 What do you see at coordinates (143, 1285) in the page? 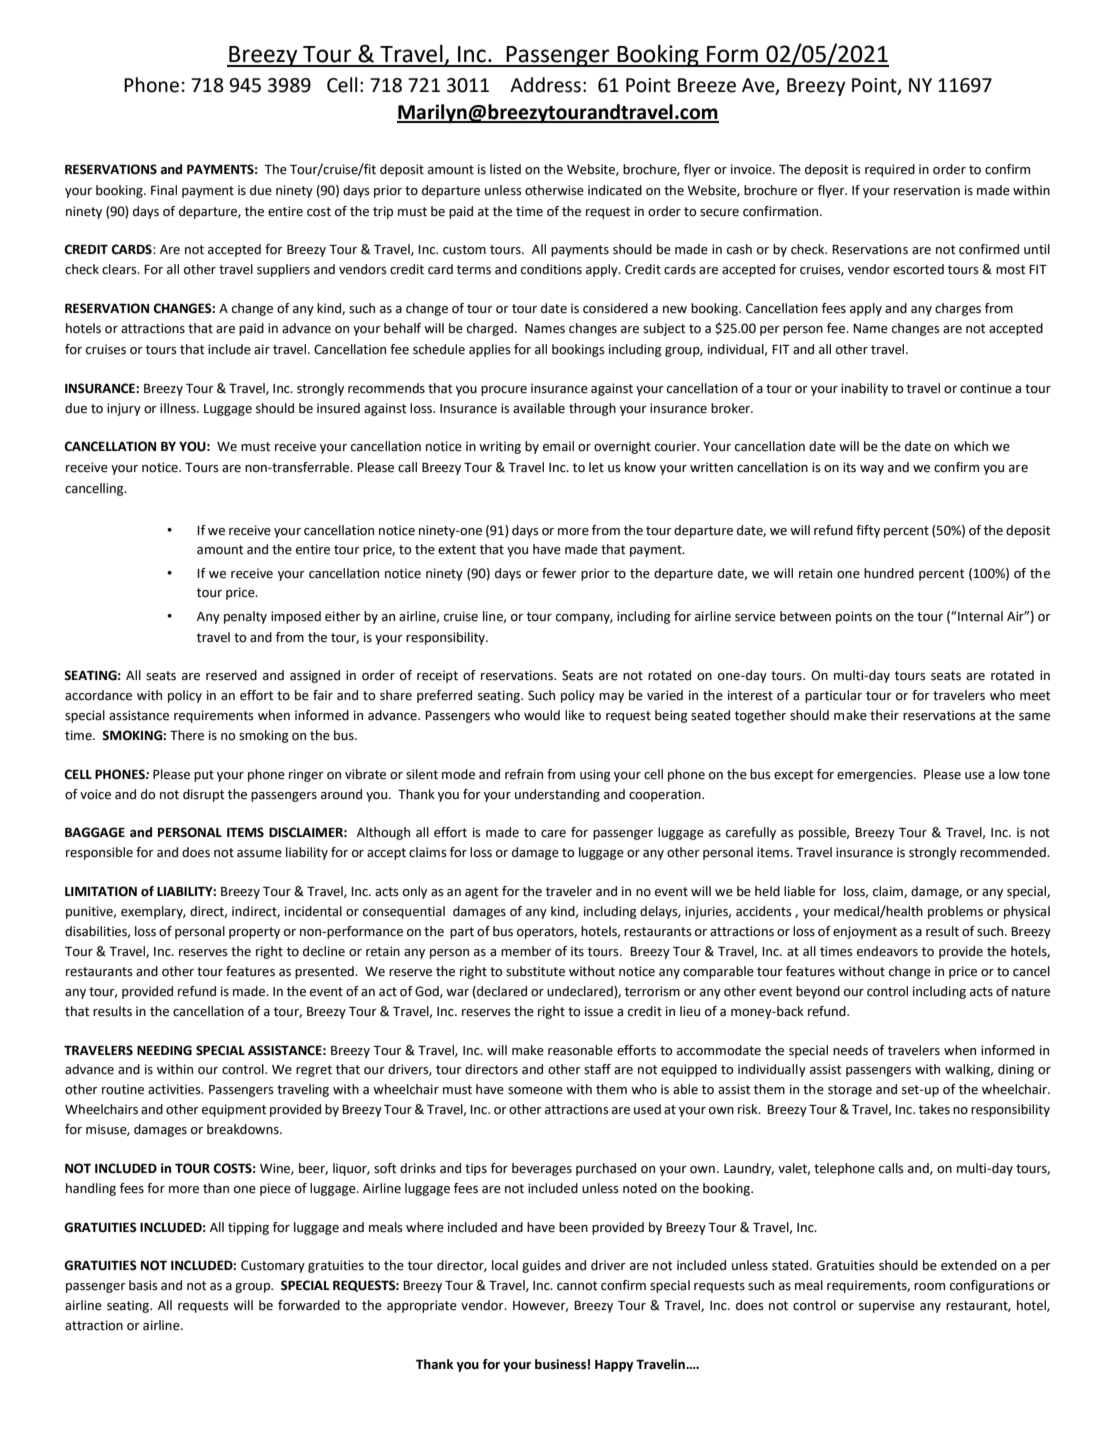
I see `basis` at bounding box center [143, 1285].
